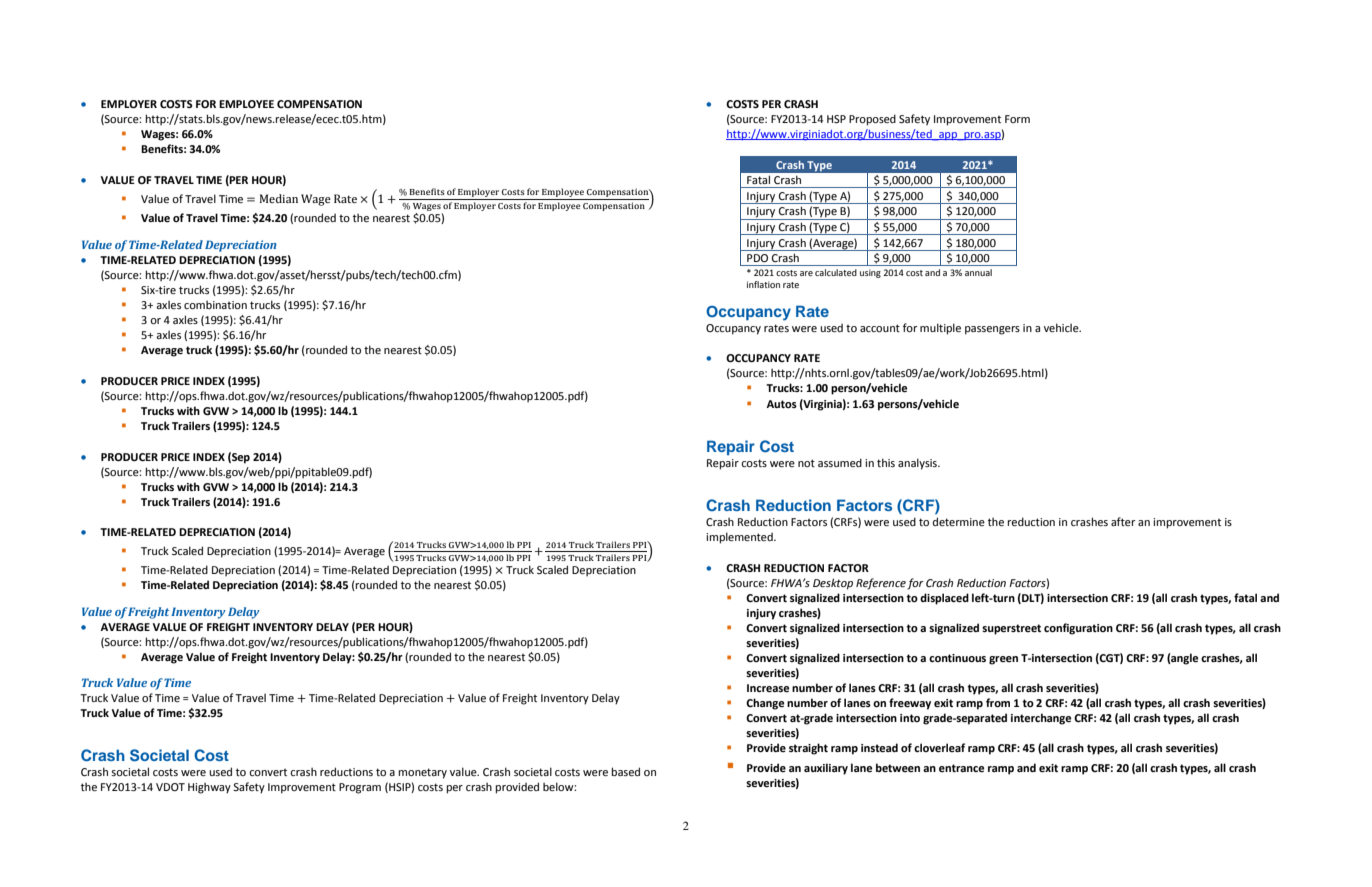 The width and height of the document is (1372, 887). I want to click on combination, so click(215, 305).
